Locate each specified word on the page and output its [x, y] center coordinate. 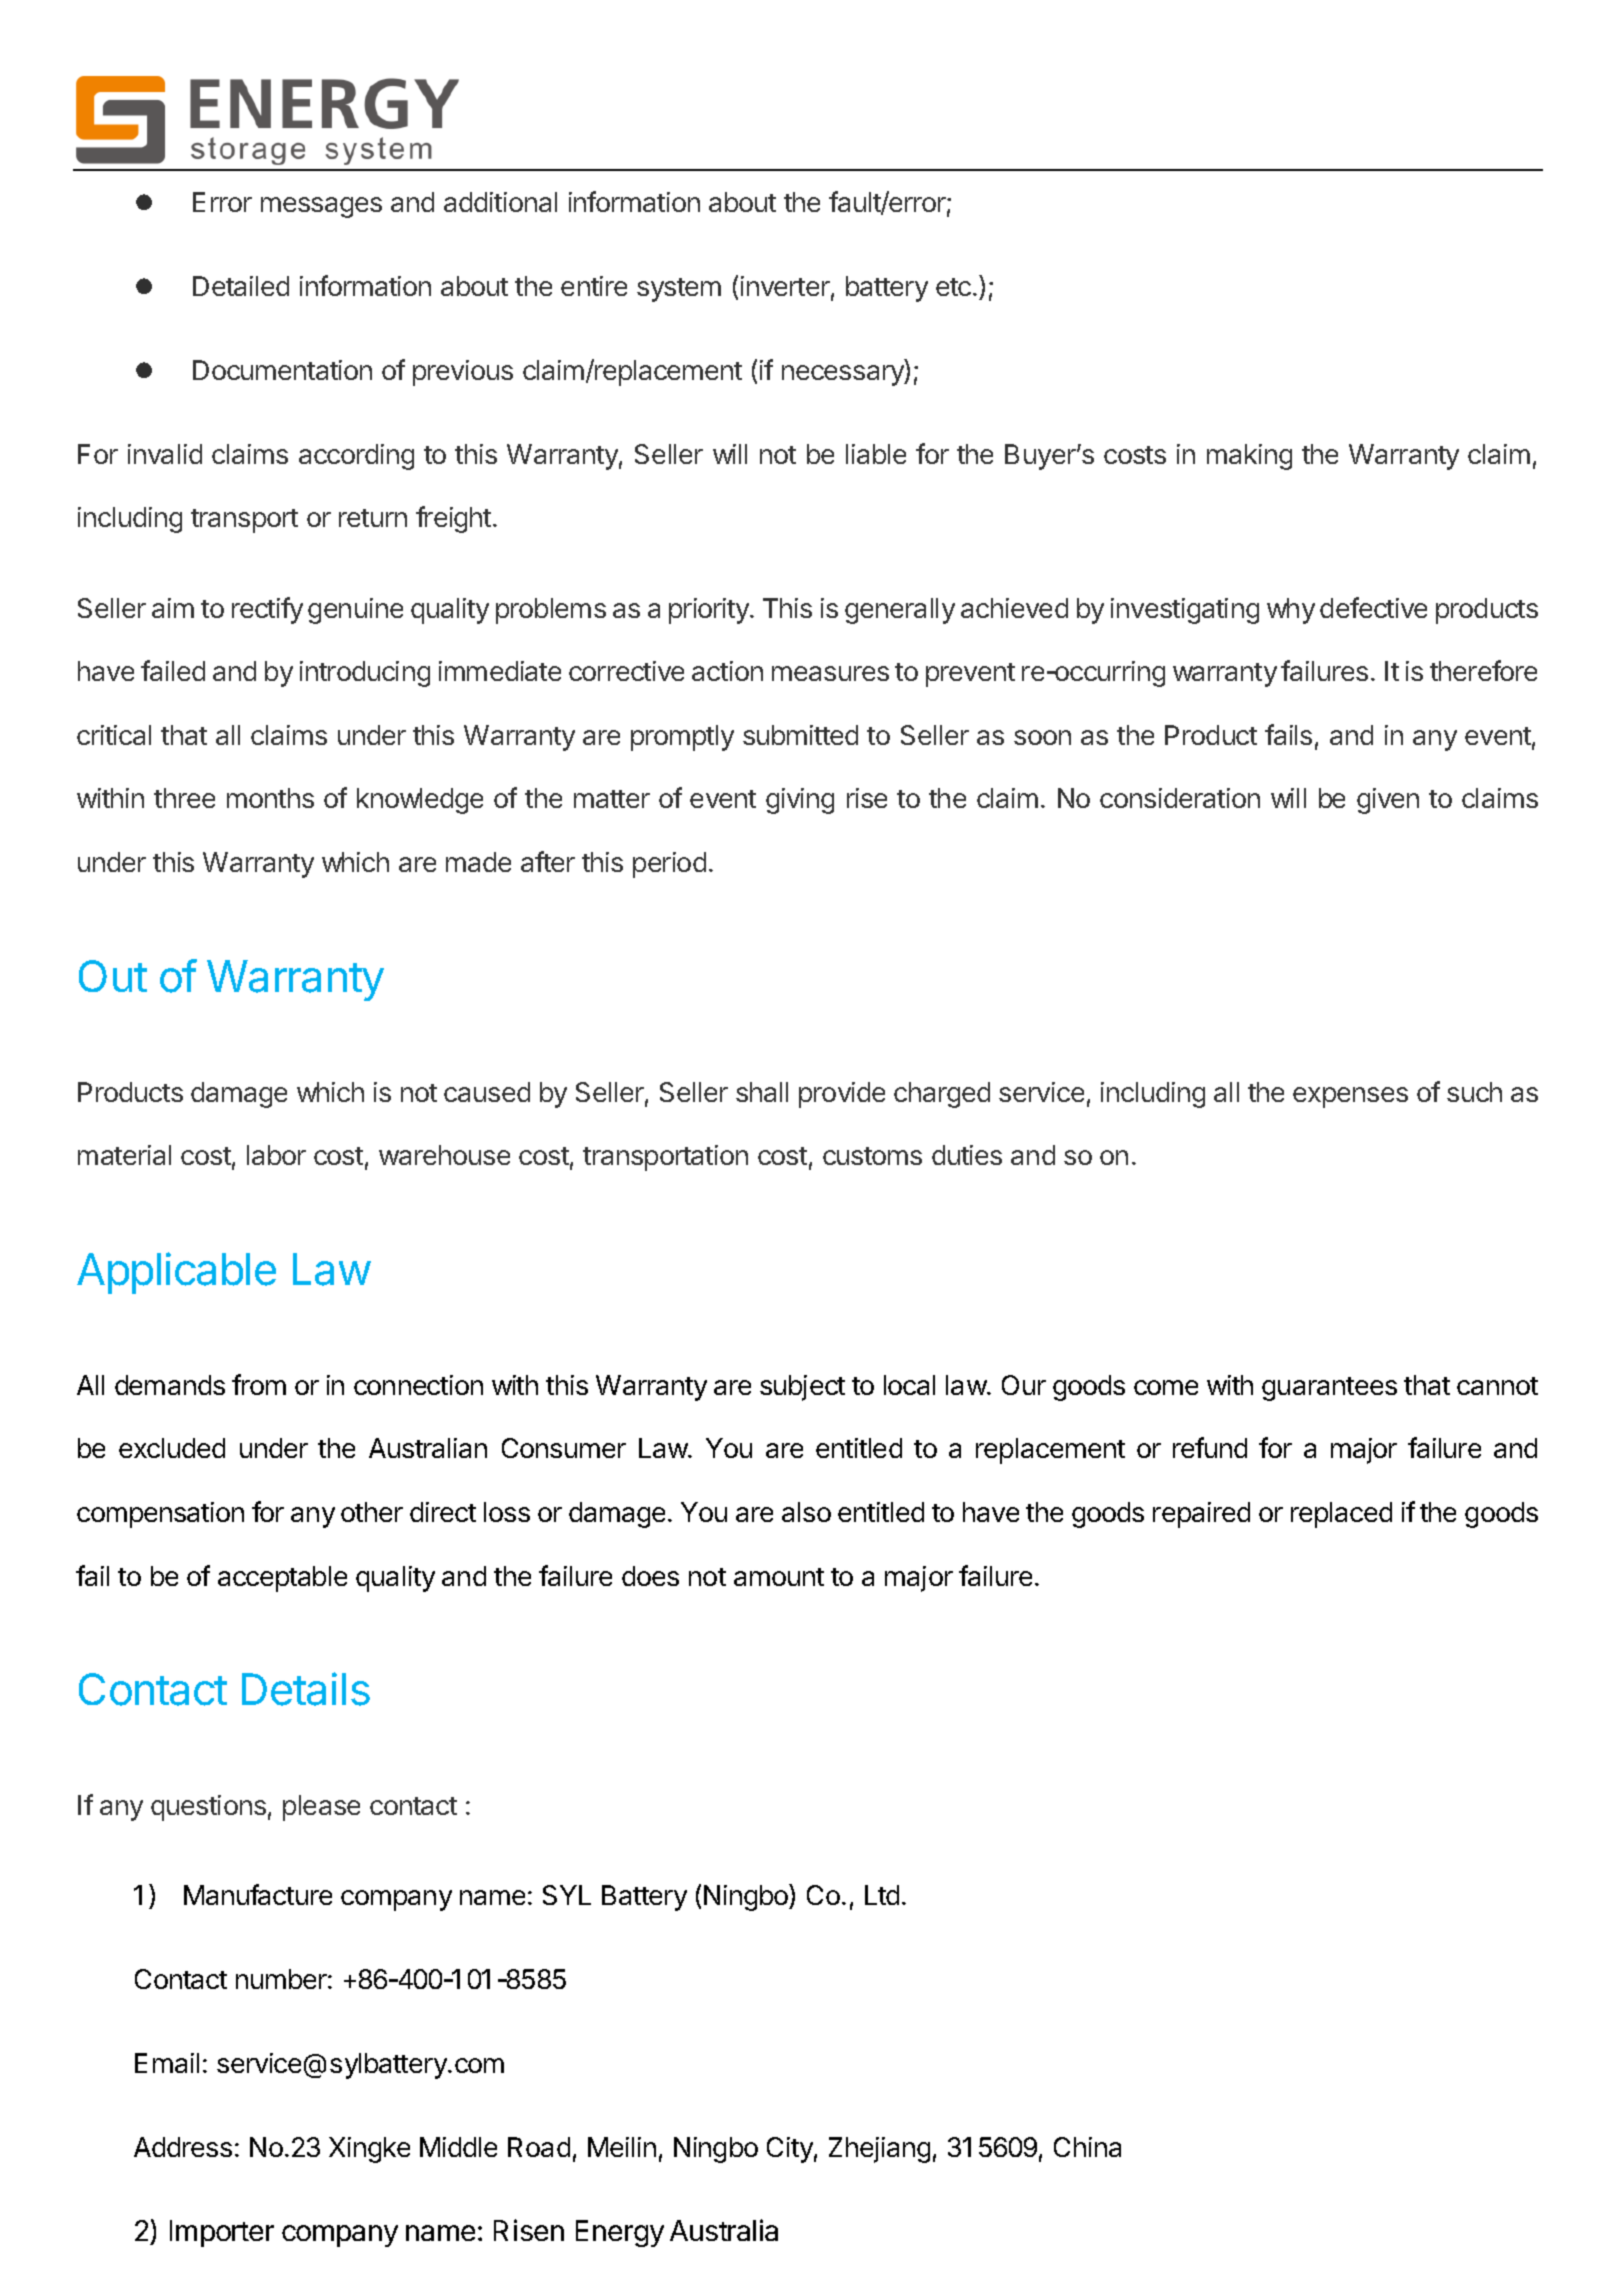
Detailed [241, 286]
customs [872, 1156]
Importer [222, 2233]
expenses [1350, 1097]
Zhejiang [879, 2150]
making [1249, 457]
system [679, 290]
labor [276, 1155]
